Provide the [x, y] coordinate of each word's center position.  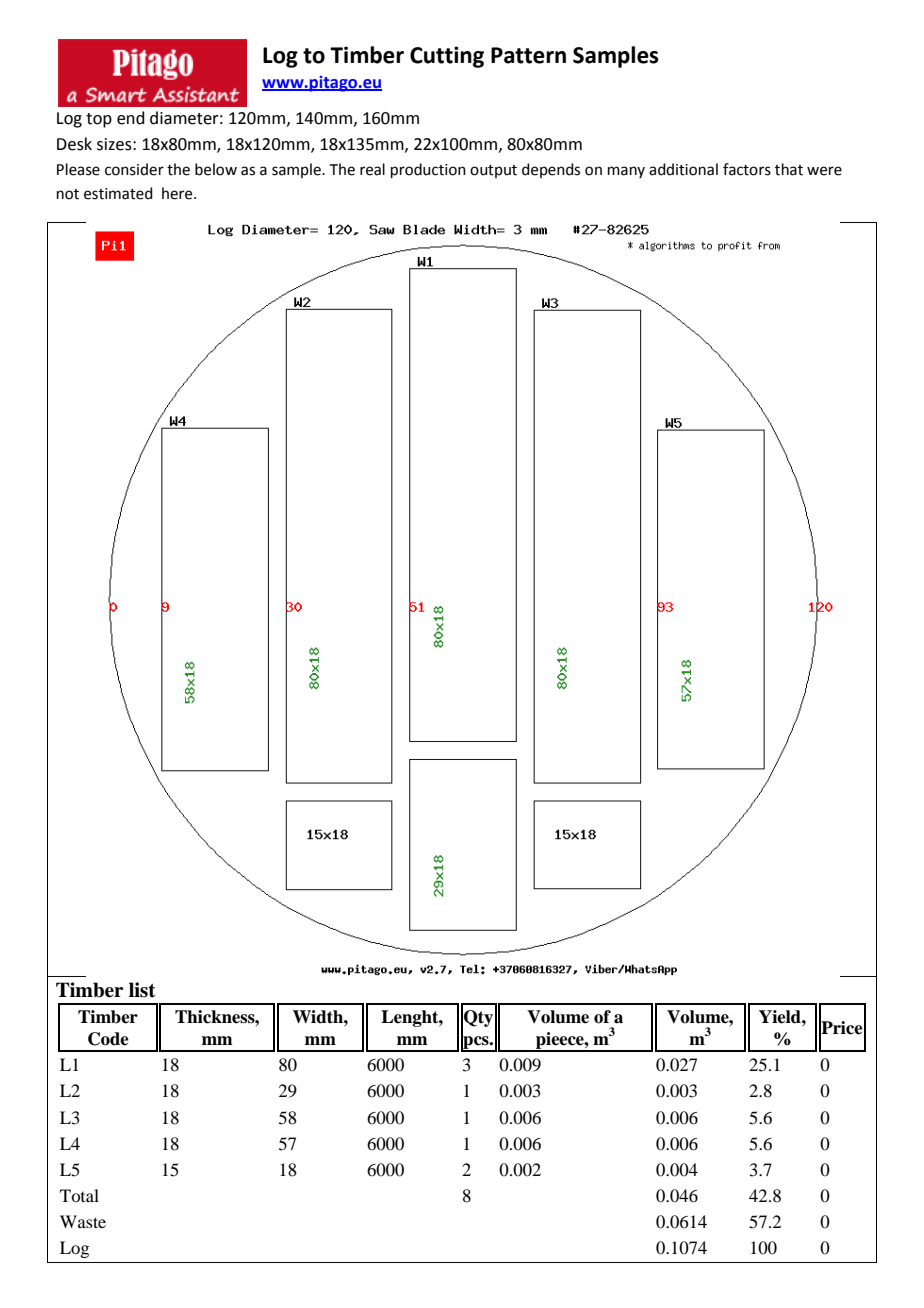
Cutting [447, 57]
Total [79, 1195]
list [142, 990]
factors [747, 169]
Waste [83, 1221]
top [99, 120]
